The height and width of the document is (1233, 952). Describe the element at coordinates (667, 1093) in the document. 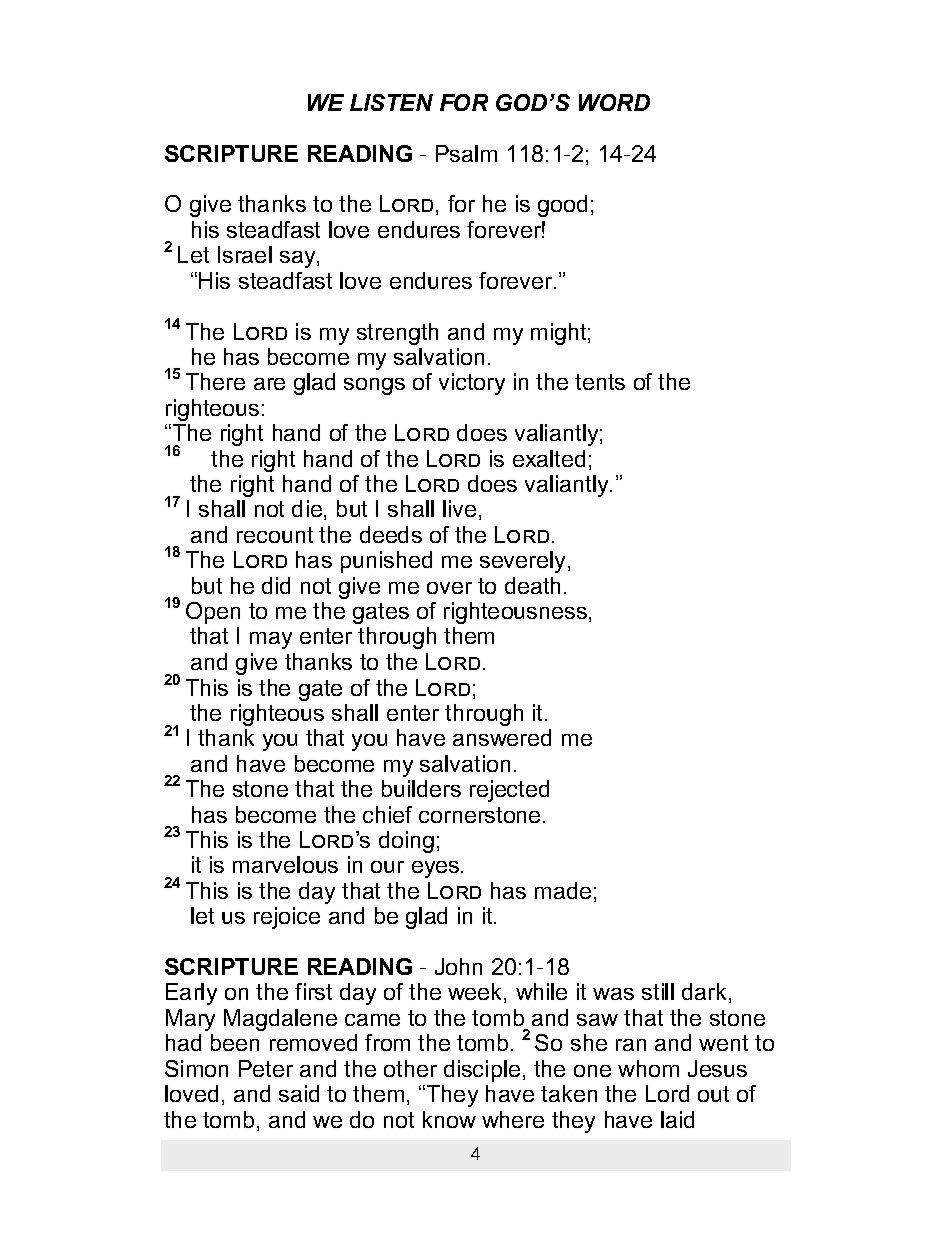

I see `Lord` at that location.
